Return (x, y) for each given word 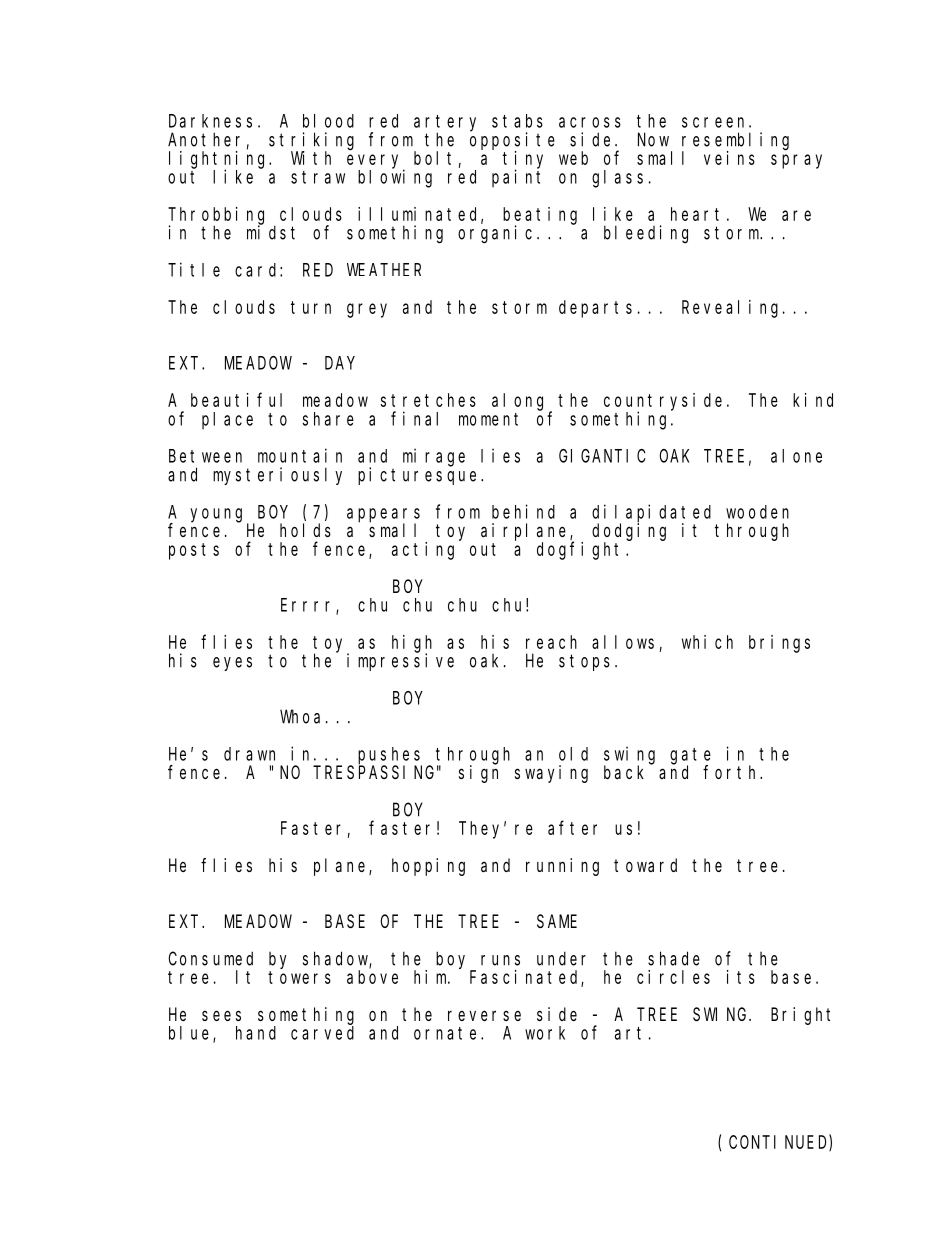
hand (256, 1033)
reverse (484, 1015)
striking (311, 142)
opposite (512, 142)
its (741, 977)
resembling (735, 142)
